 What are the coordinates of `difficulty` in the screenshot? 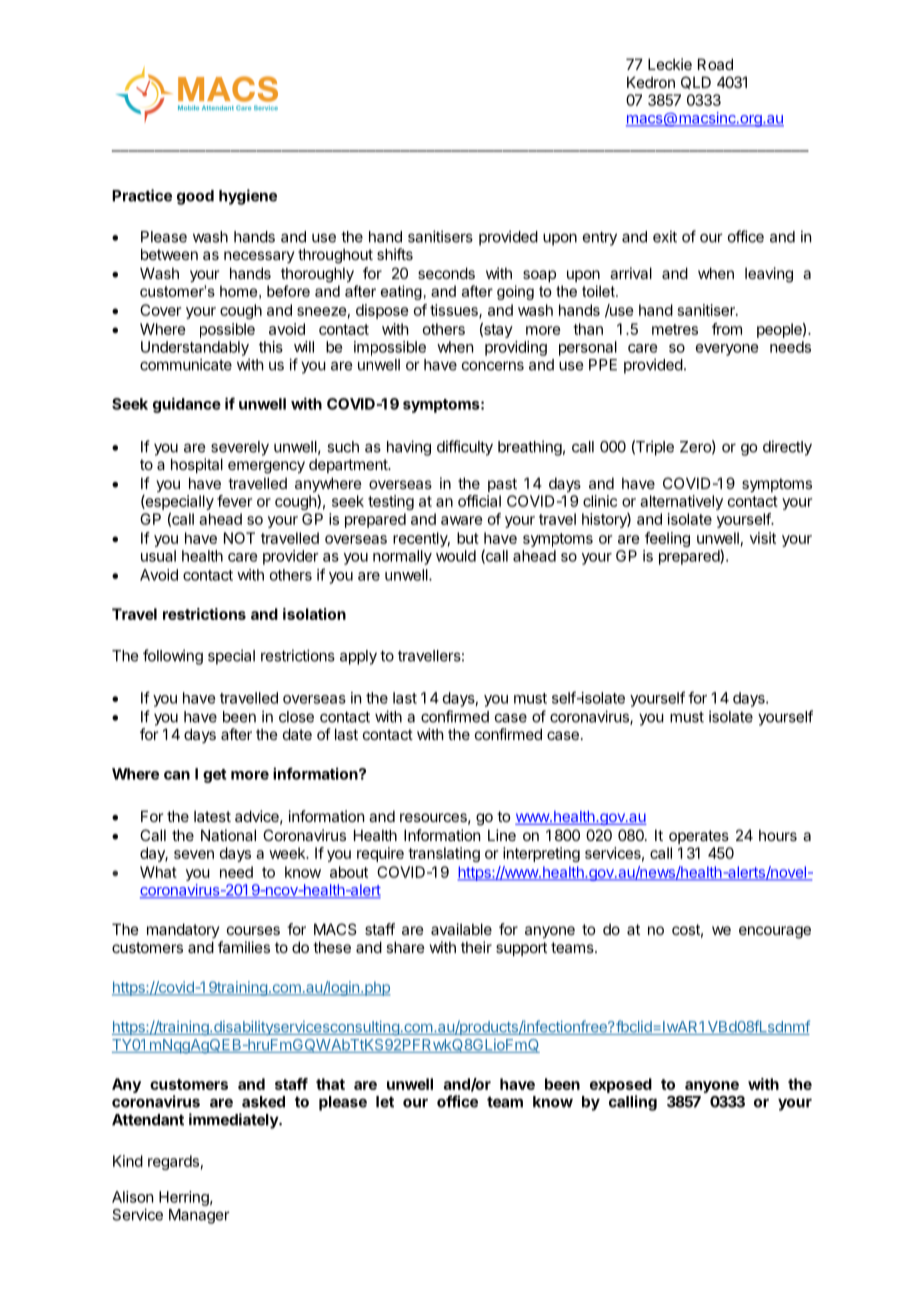 It's located at (465, 448).
